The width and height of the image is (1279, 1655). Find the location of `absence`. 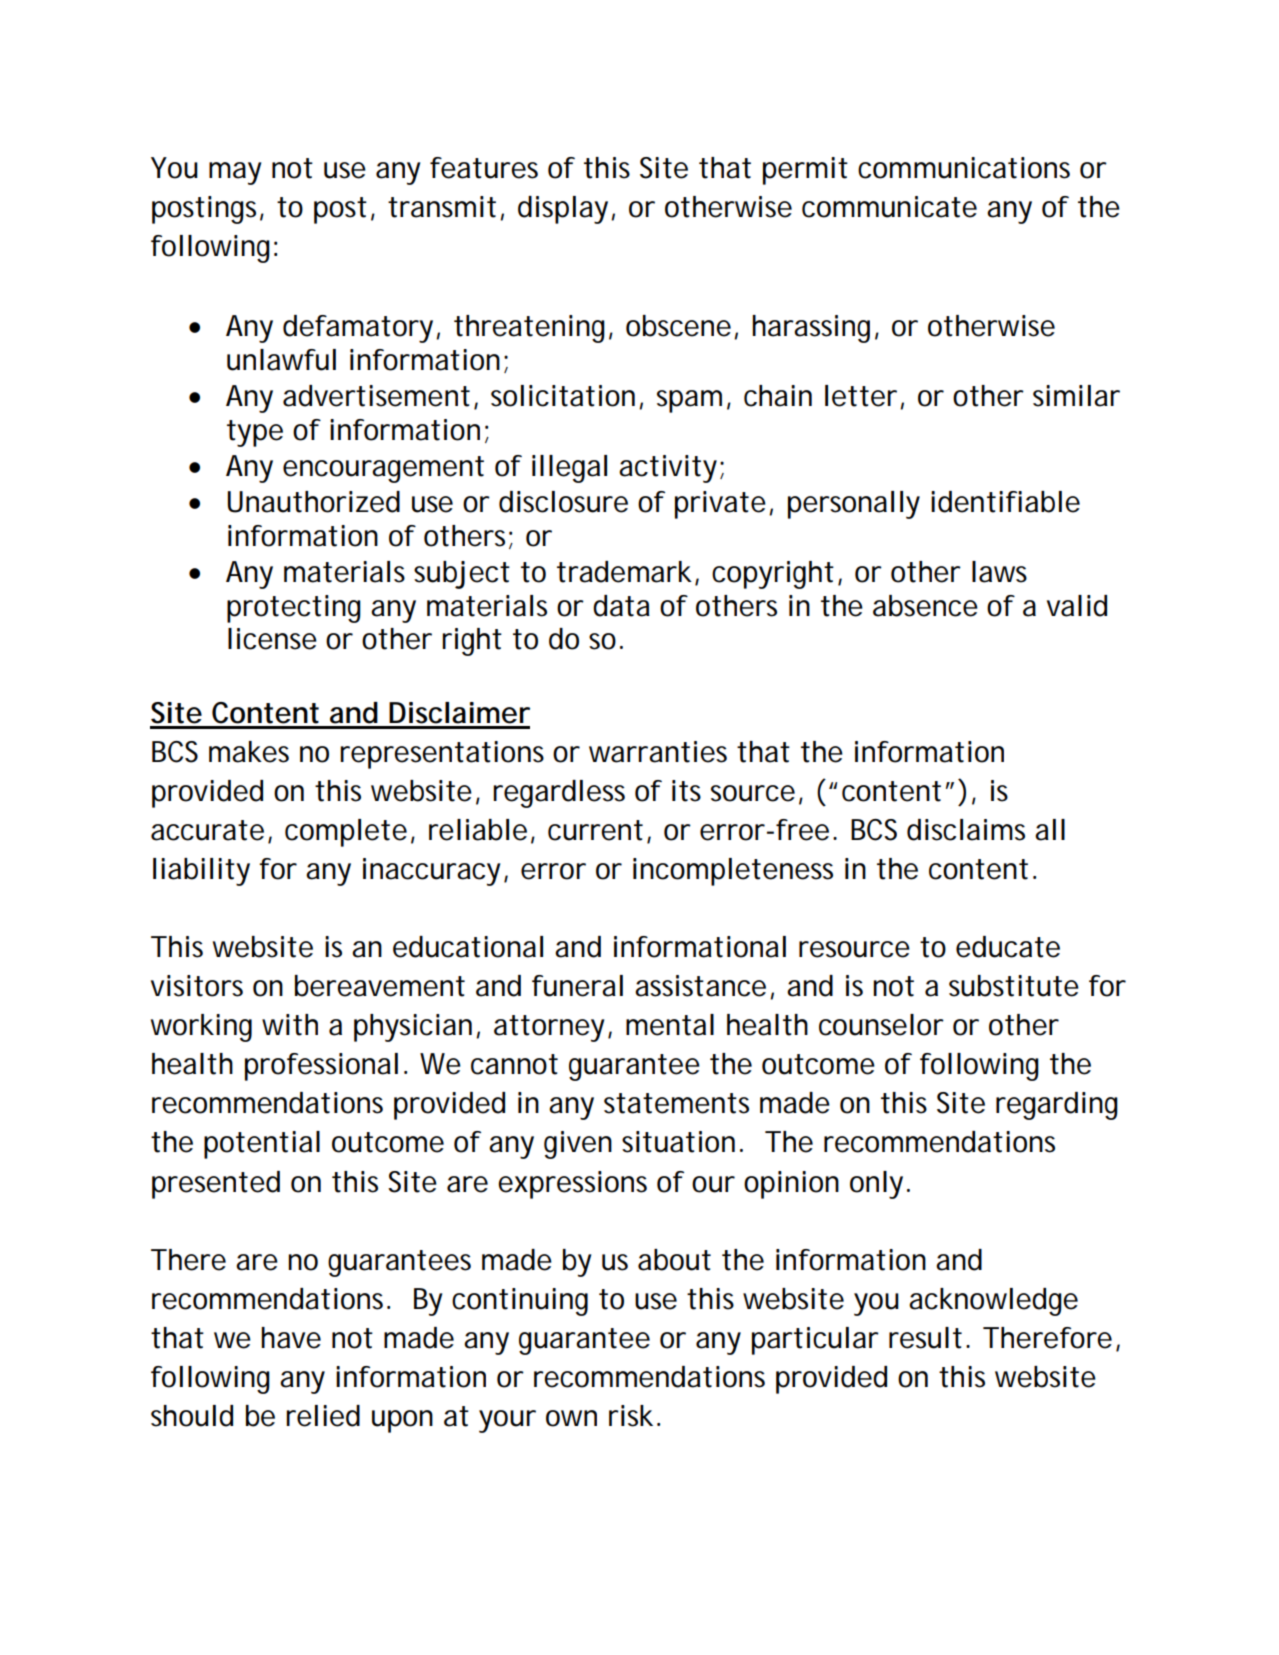

absence is located at coordinates (925, 606).
